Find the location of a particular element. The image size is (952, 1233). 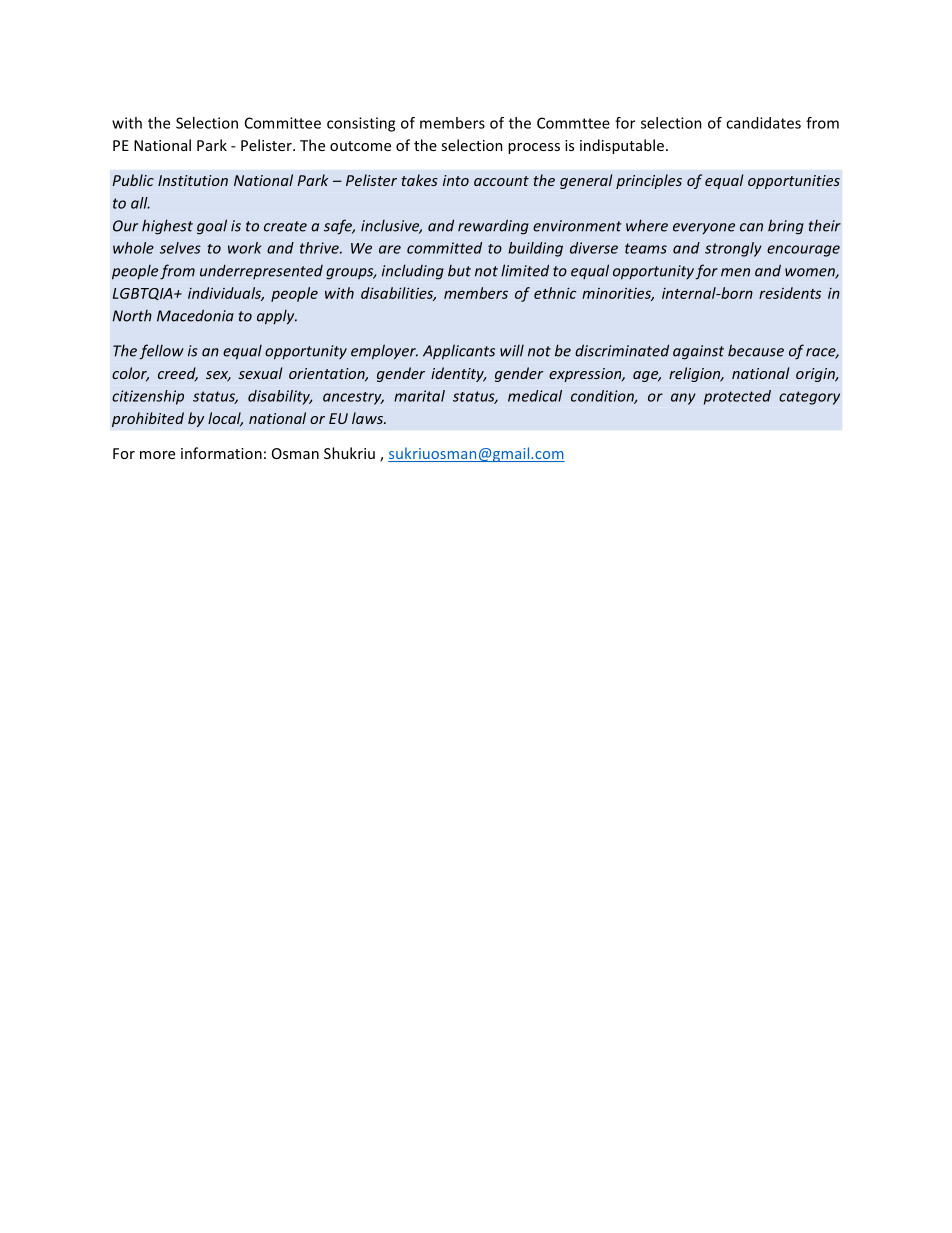

Committee is located at coordinates (283, 123).
